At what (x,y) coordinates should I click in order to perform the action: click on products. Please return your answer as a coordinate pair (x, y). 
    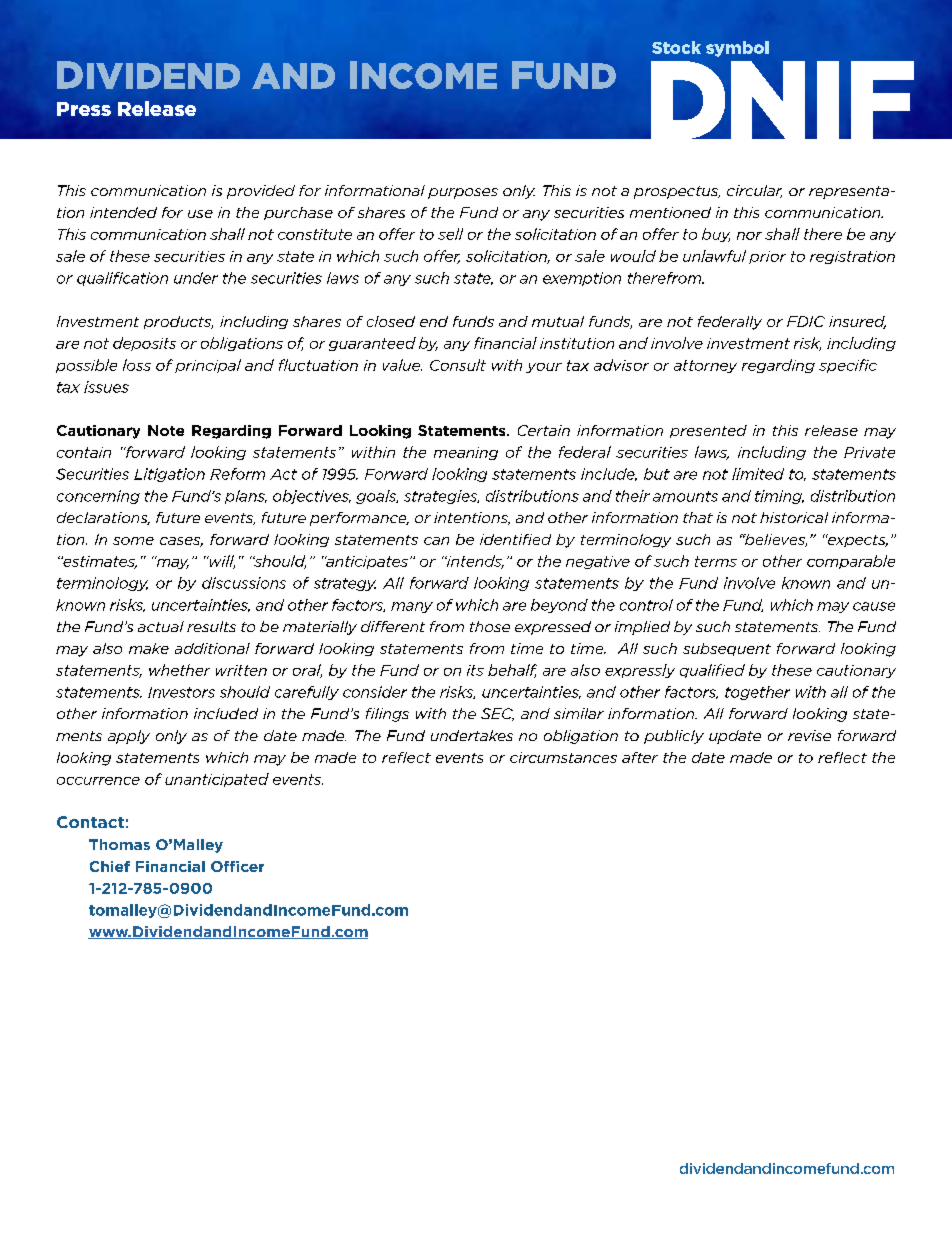
    Looking at the image, I should click on (178, 322).
